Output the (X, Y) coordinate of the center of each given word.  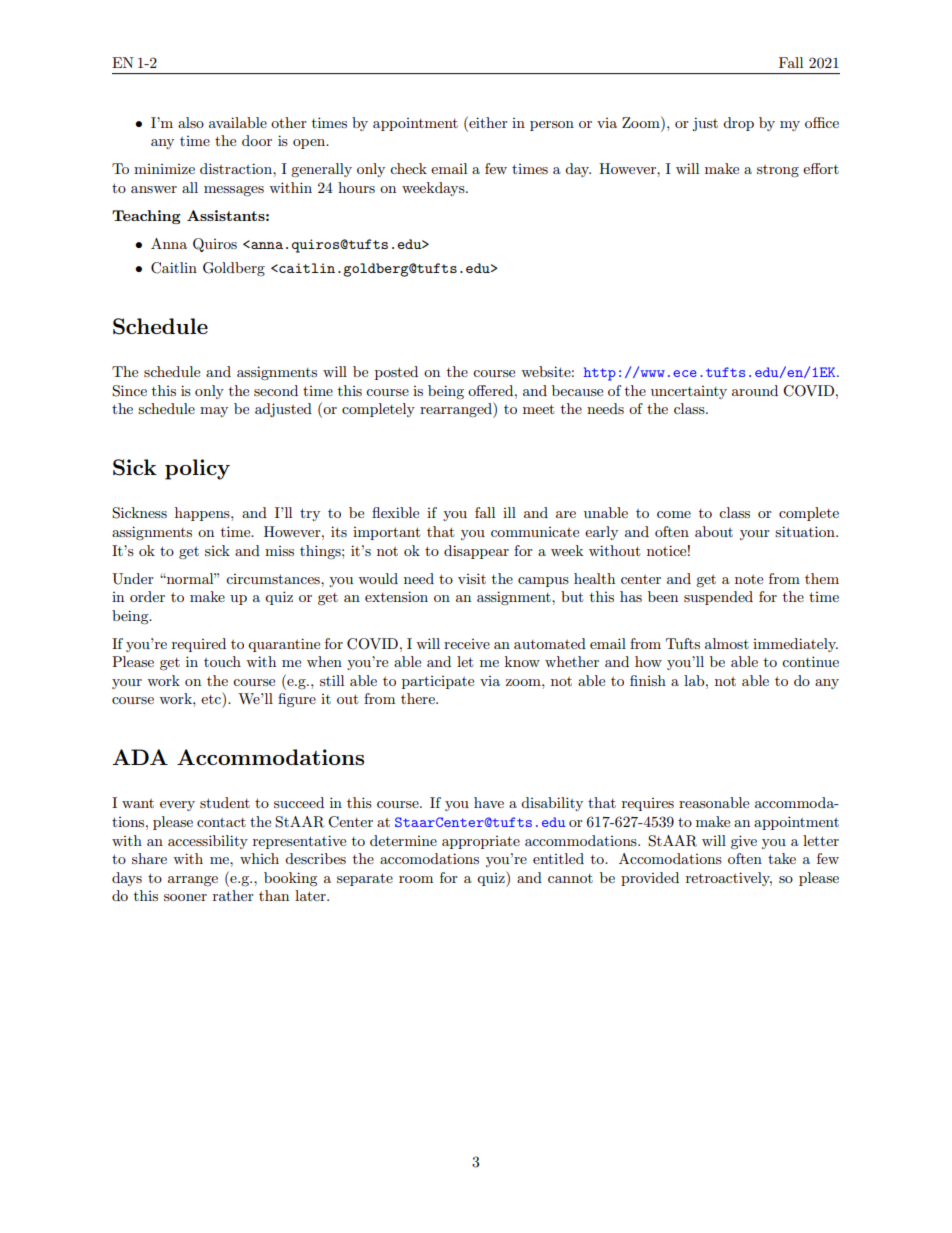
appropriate (481, 842)
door (257, 140)
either (487, 122)
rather (233, 895)
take (782, 858)
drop (738, 124)
